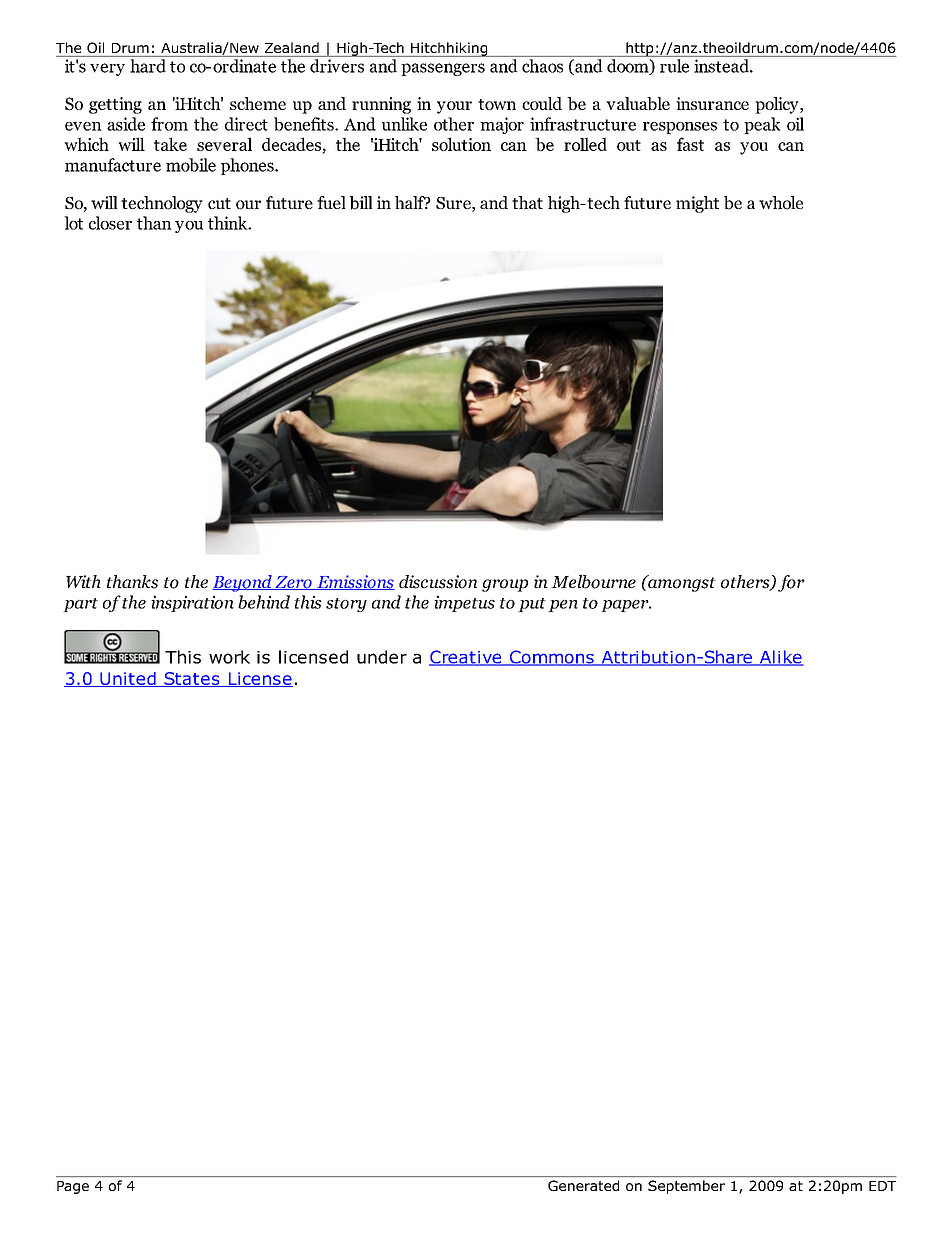  What do you see at coordinates (192, 679) in the screenshot?
I see `States` at bounding box center [192, 679].
